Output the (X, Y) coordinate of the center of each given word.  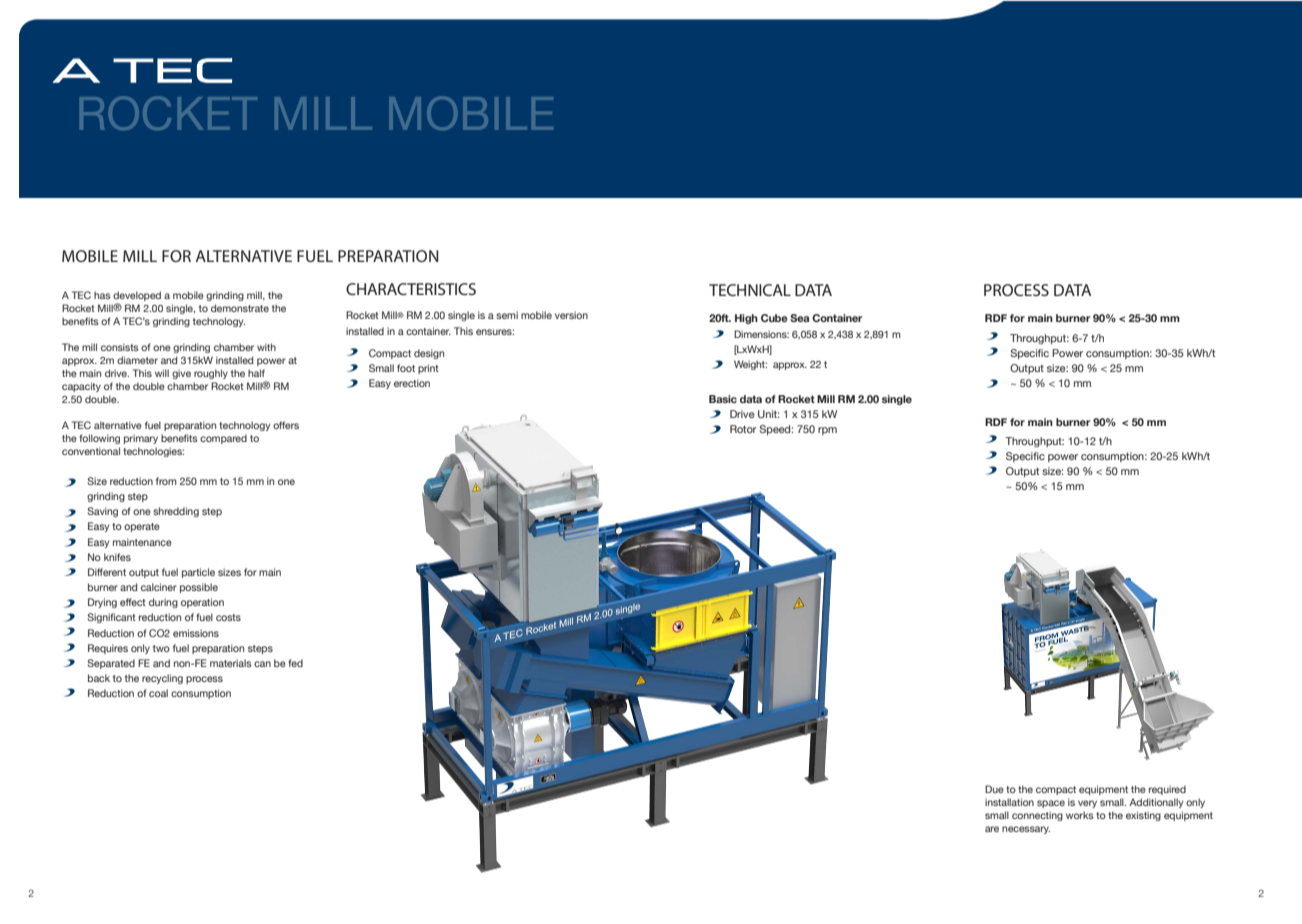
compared (223, 439)
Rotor (743, 429)
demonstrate (240, 308)
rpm (827, 431)
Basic (723, 399)
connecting (1037, 816)
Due (994, 789)
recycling (162, 679)
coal (158, 693)
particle (198, 573)
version (571, 315)
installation (1009, 802)
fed (295, 663)
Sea (799, 318)
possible (199, 588)
